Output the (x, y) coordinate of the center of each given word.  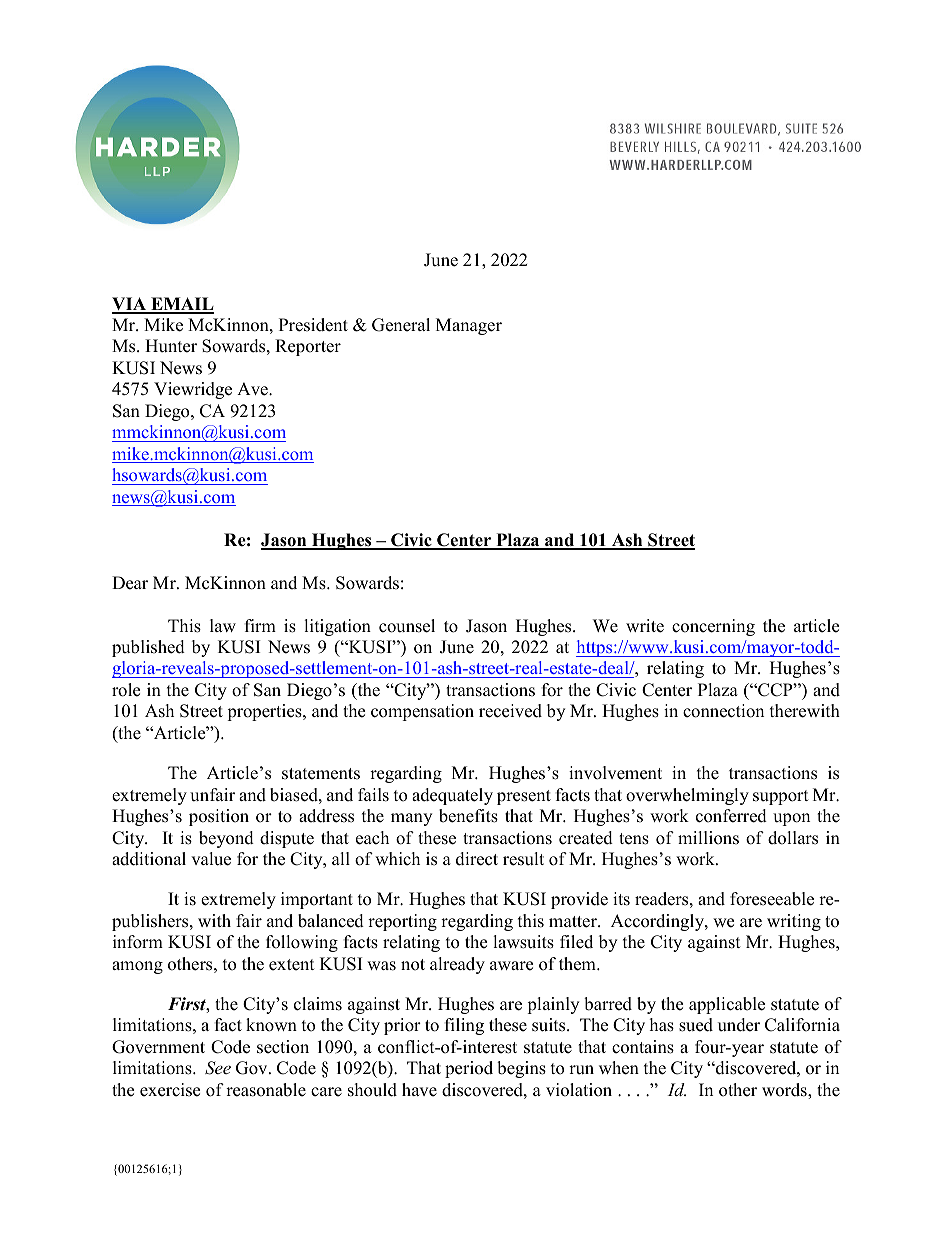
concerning (713, 627)
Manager (469, 326)
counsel (407, 626)
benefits (468, 816)
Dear (130, 583)
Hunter (171, 346)
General (401, 325)
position (219, 817)
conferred (731, 816)
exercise (170, 1090)
